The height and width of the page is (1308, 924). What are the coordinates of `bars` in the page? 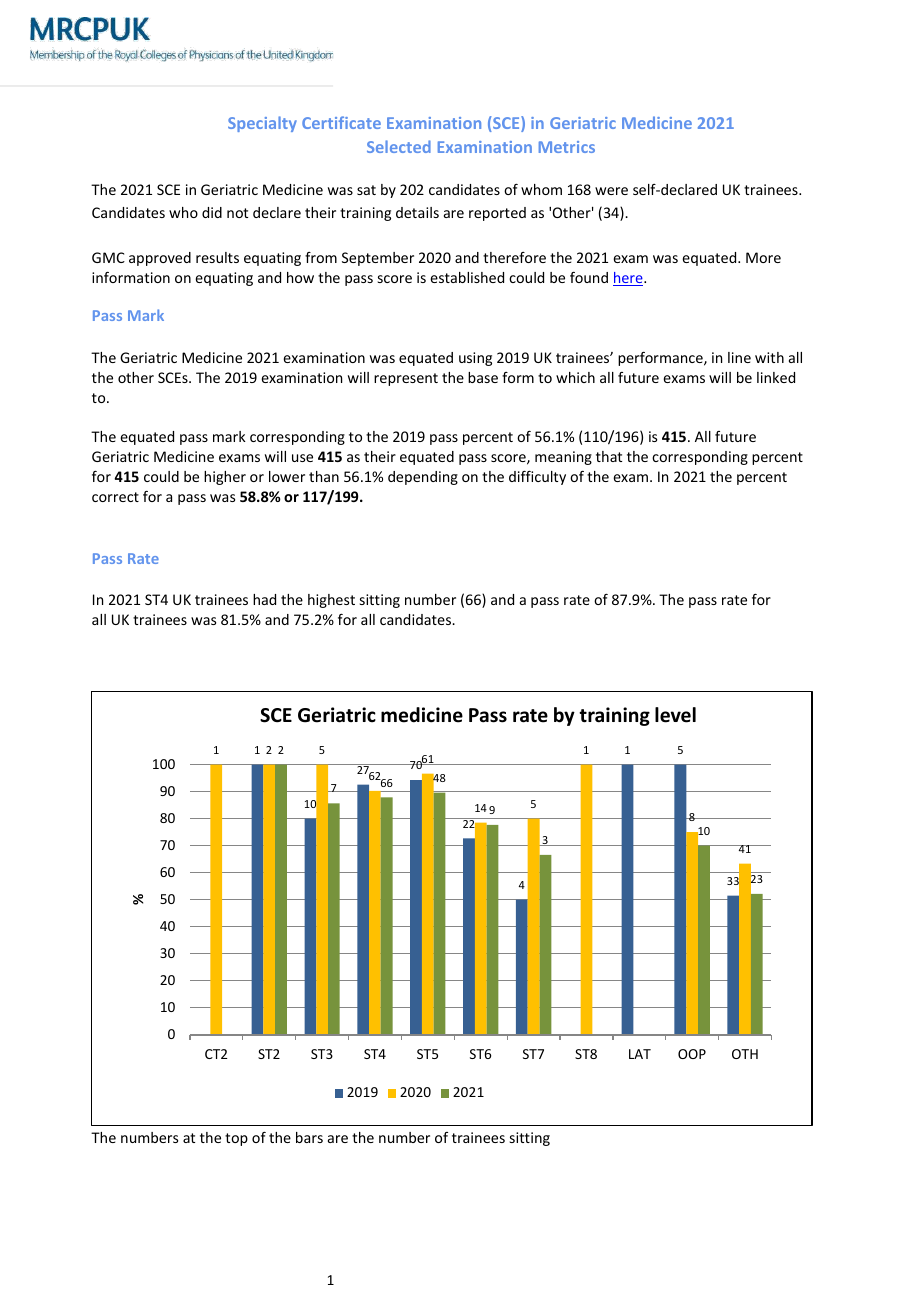 It's located at (309, 1137).
